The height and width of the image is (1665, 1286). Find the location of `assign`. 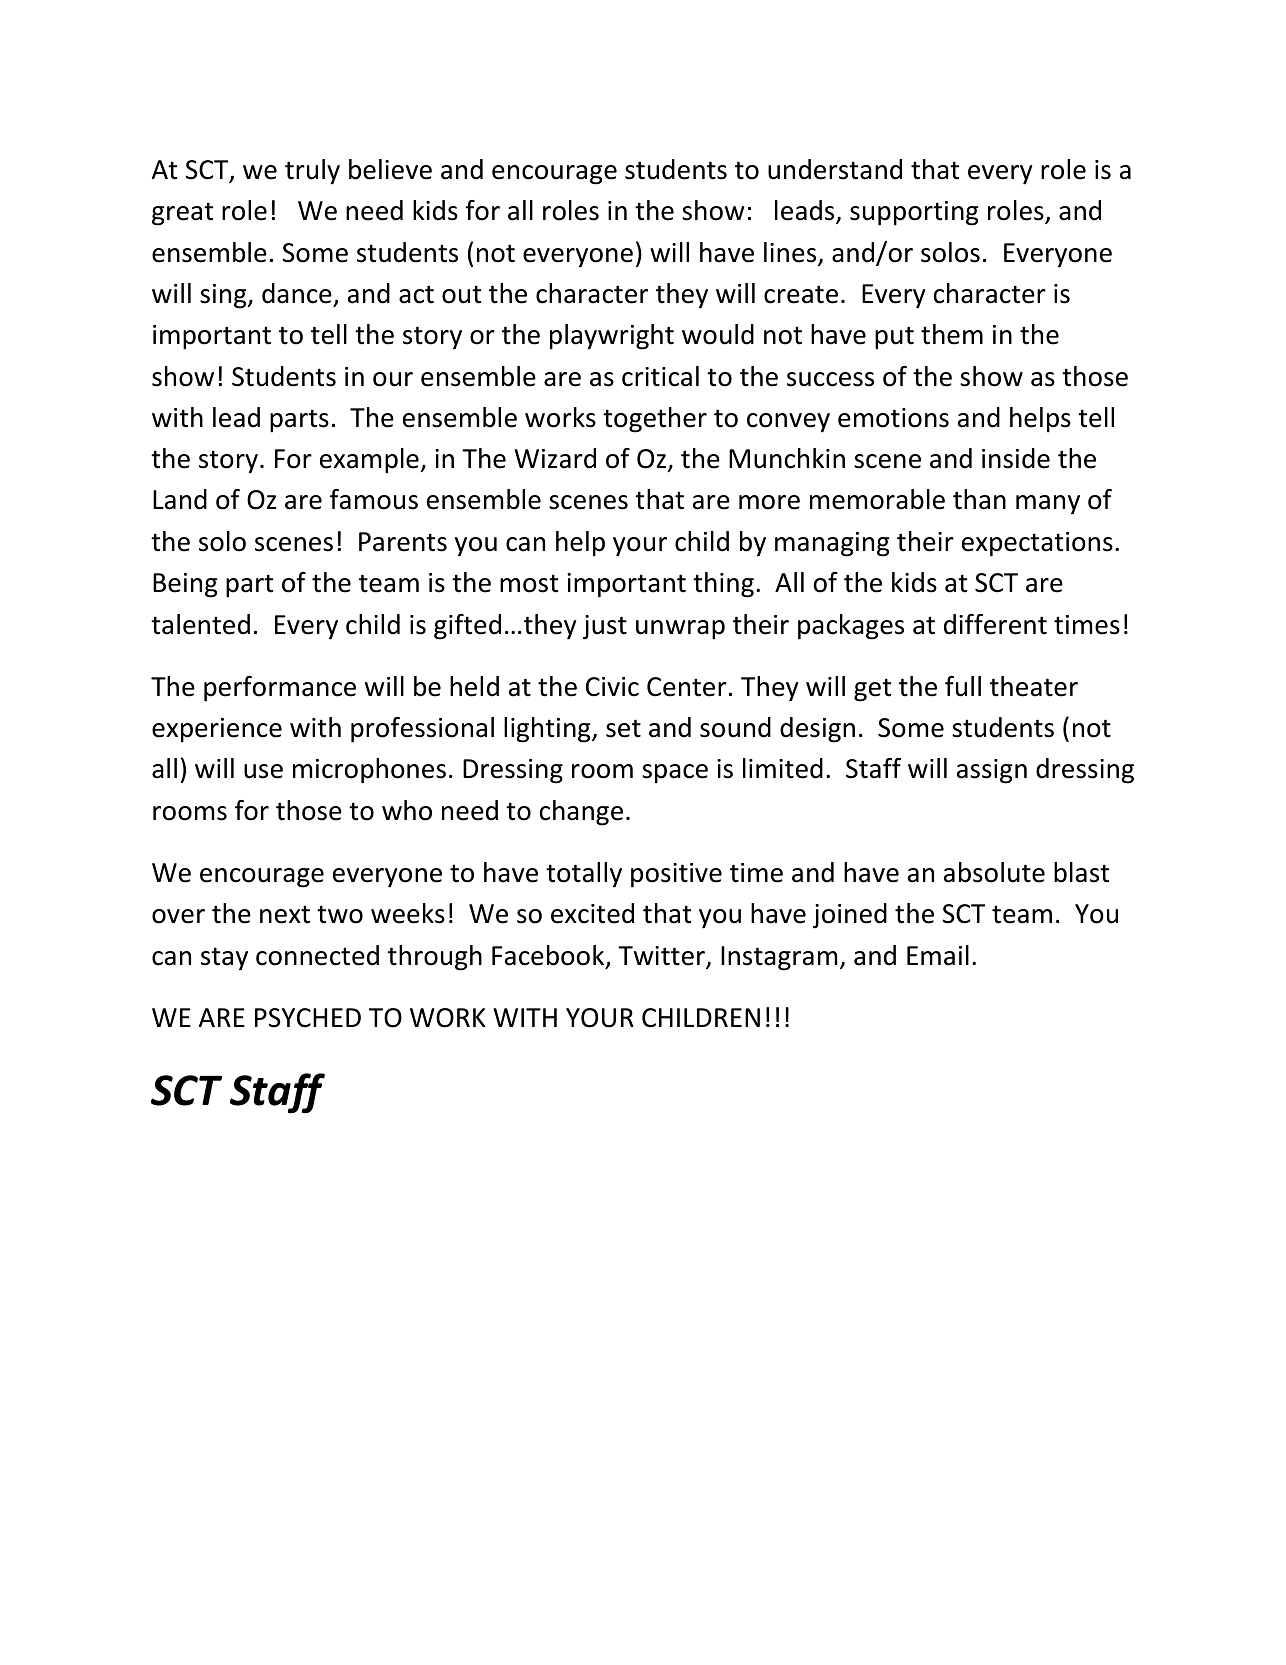

assign is located at coordinates (992, 771).
